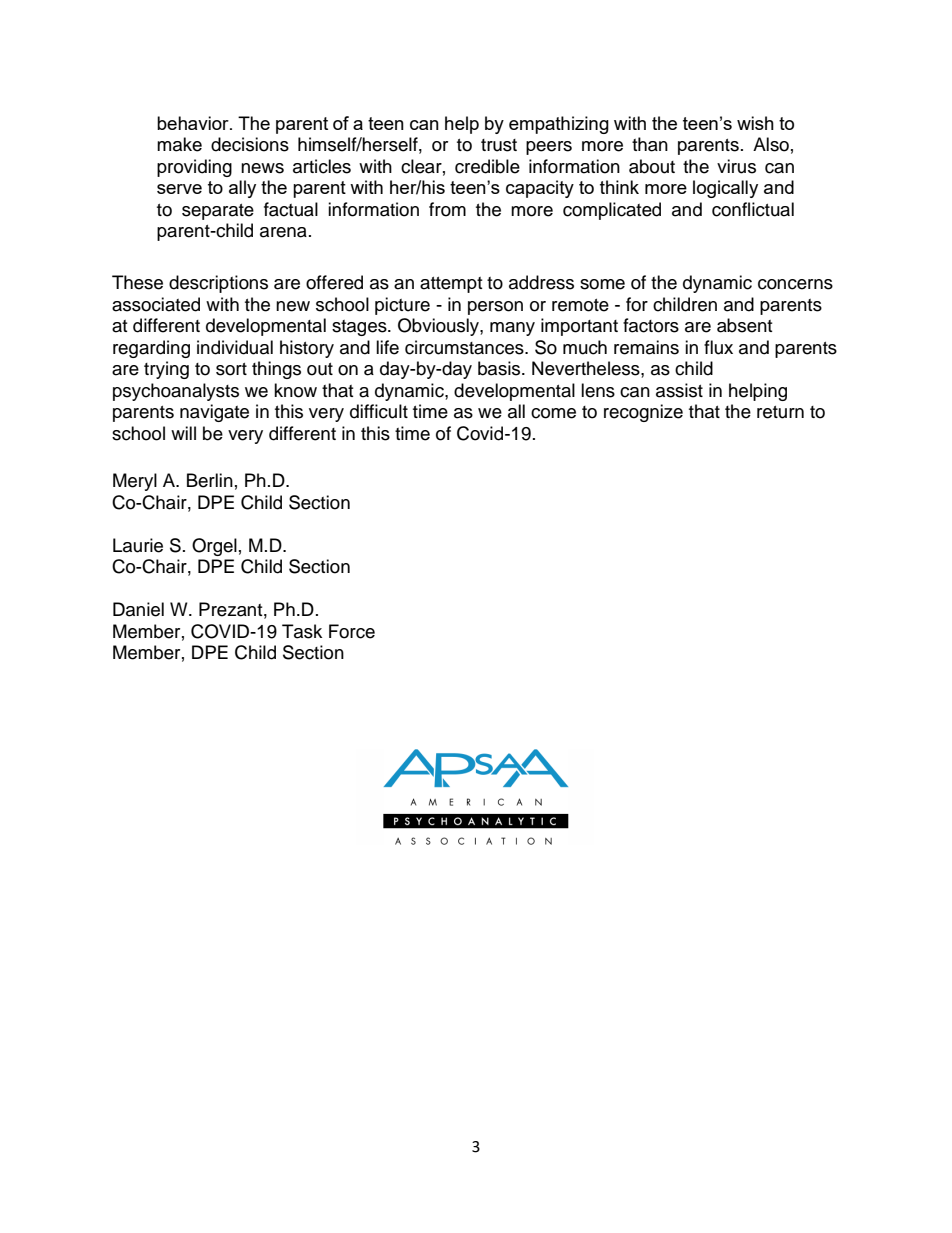  Describe the element at coordinates (352, 631) in the screenshot. I see `Force` at that location.
